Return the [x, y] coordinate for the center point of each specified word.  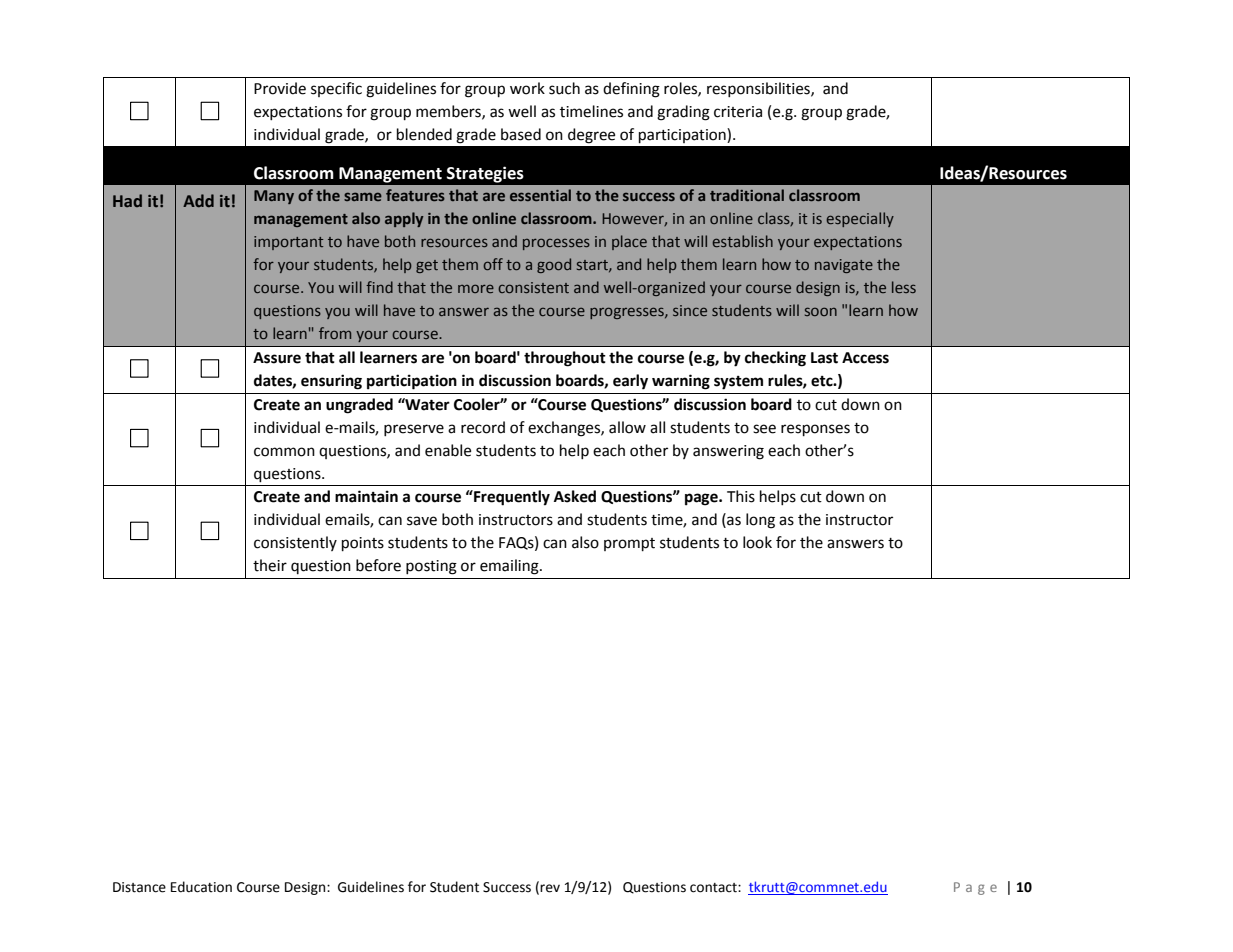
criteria [738, 112]
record [483, 427]
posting [431, 567]
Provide [280, 88]
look [757, 542]
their [270, 565]
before [378, 565]
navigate [844, 266]
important [288, 243]
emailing [510, 567]
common [284, 452]
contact [714, 888]
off [493, 264]
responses [815, 430]
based [521, 134]
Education [201, 887]
